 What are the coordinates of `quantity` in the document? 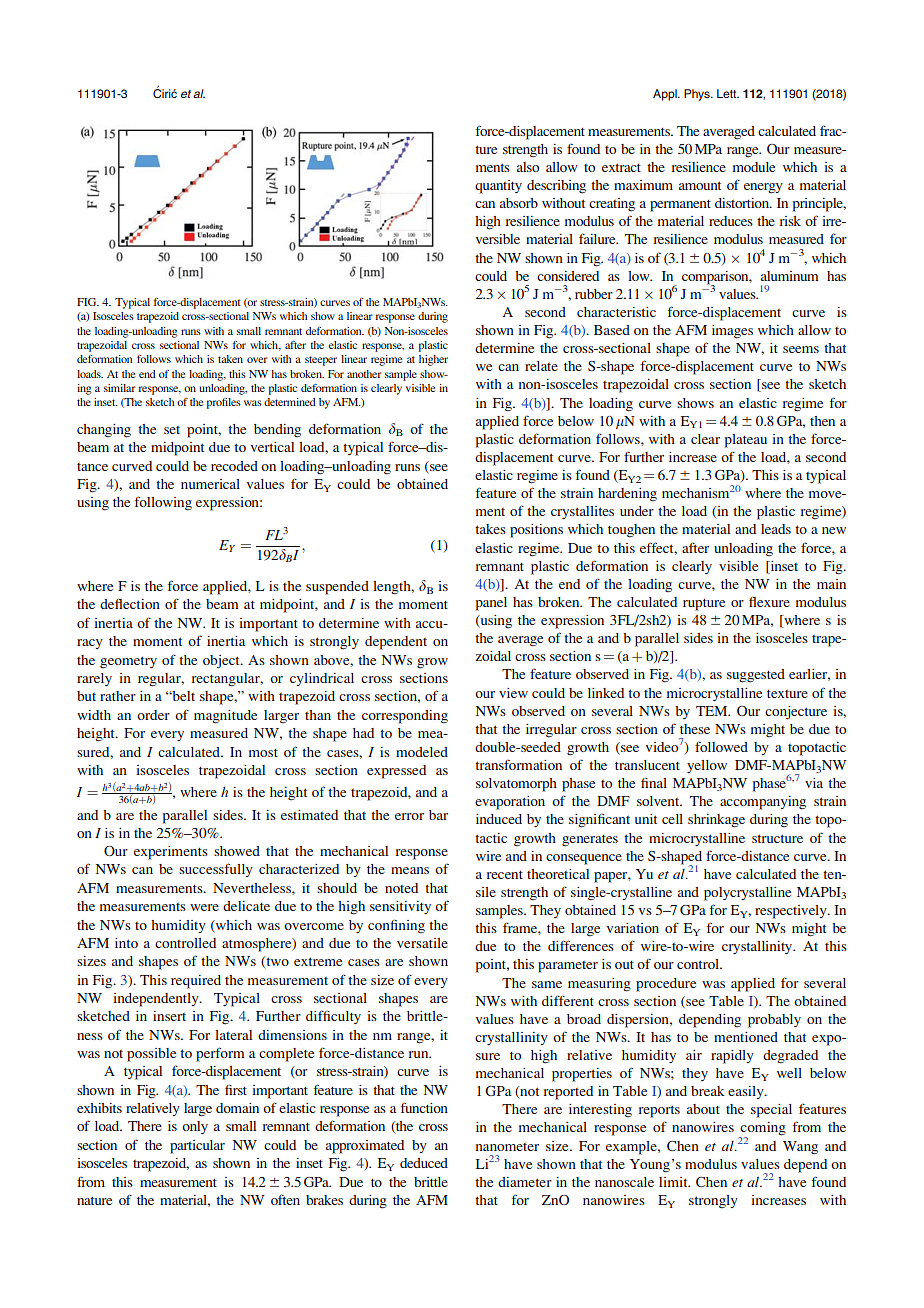 It's located at (498, 187).
